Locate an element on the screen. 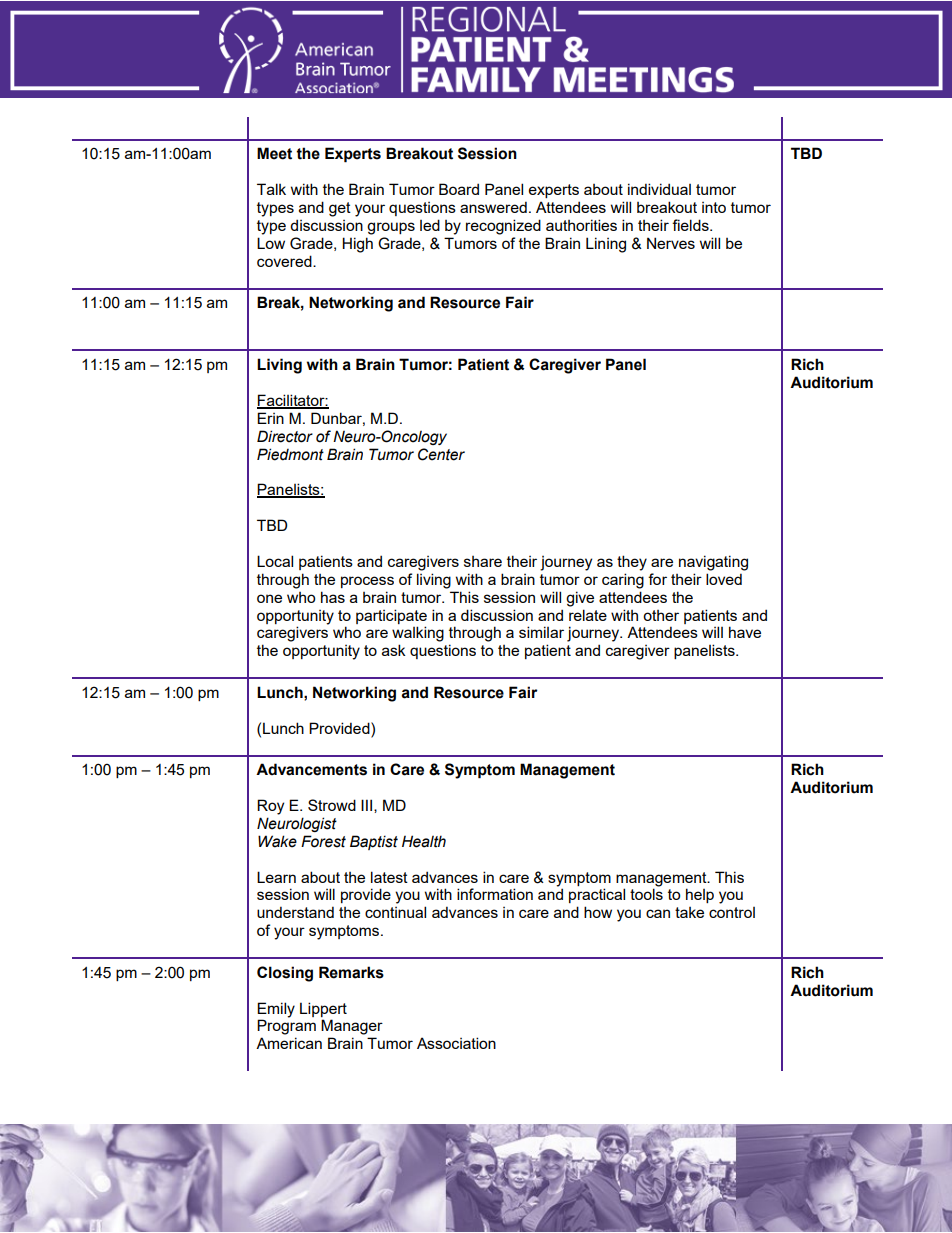 The width and height of the screenshot is (952, 1233). Lippert is located at coordinates (323, 1009).
